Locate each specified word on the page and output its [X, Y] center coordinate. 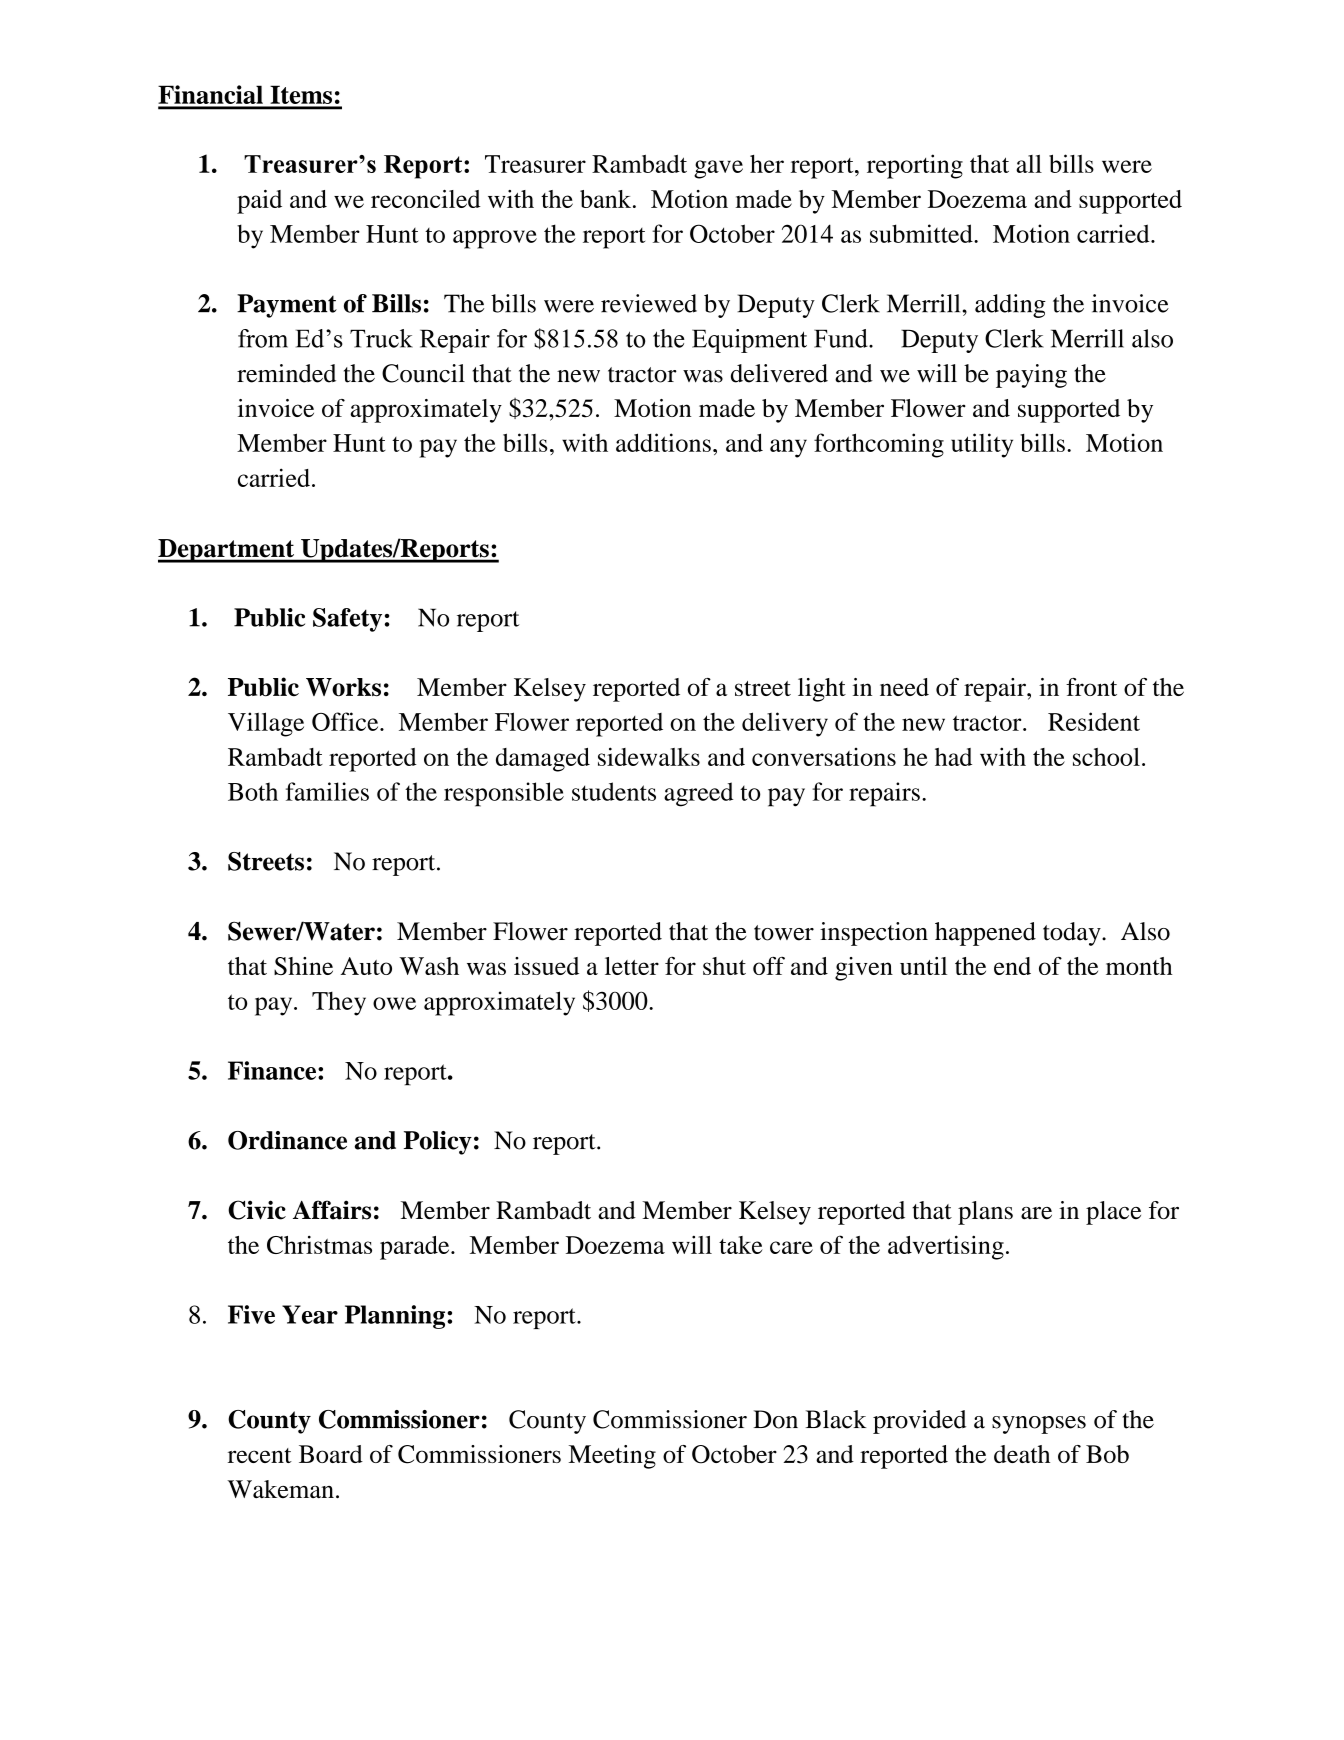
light [822, 690]
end [1012, 966]
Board [331, 1454]
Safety [347, 620]
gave [718, 169]
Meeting [612, 1457]
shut [724, 966]
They [339, 1004]
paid [259, 202]
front [1091, 687]
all [1029, 164]
